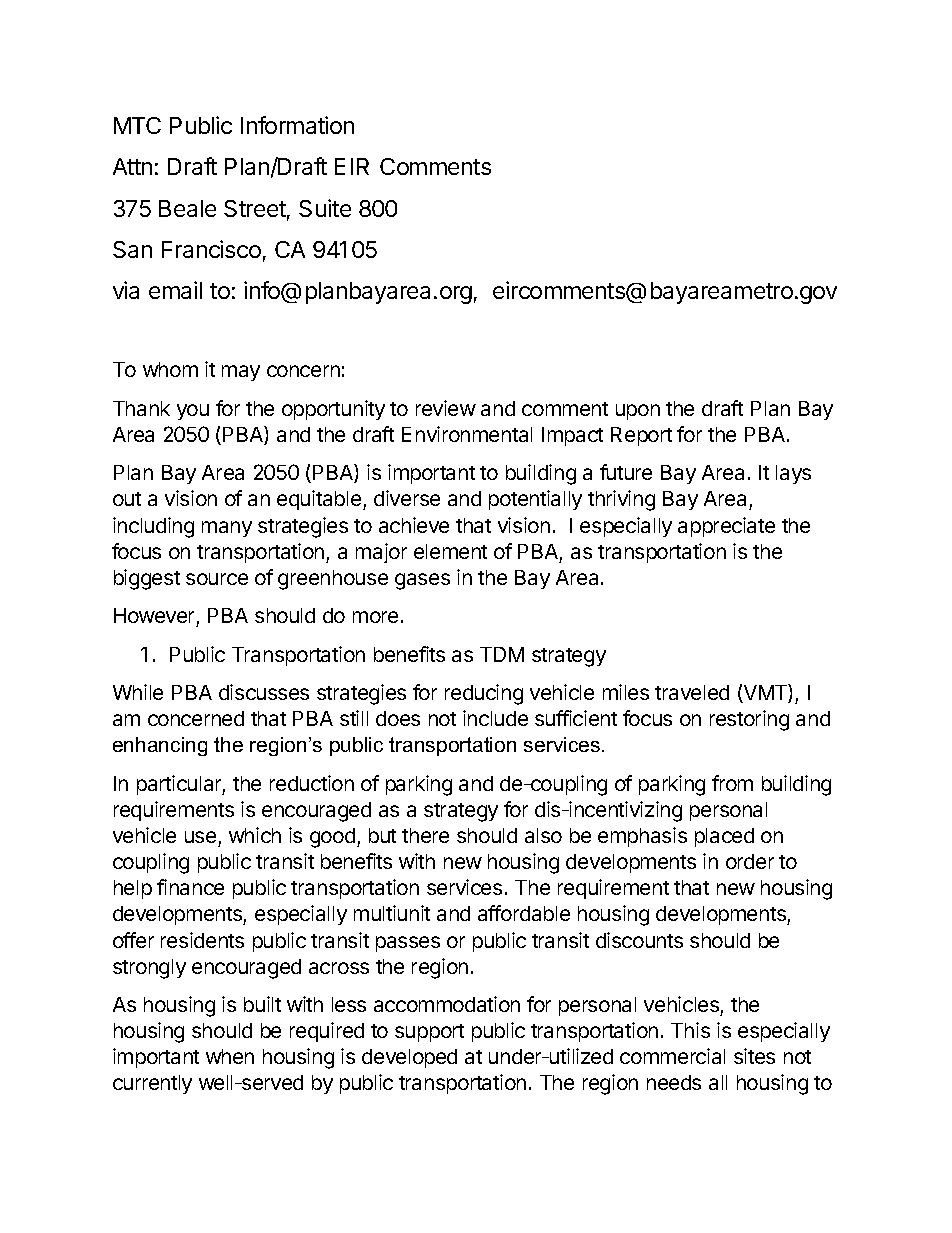  Describe the element at coordinates (641, 436) in the screenshot. I see `Report` at that location.
